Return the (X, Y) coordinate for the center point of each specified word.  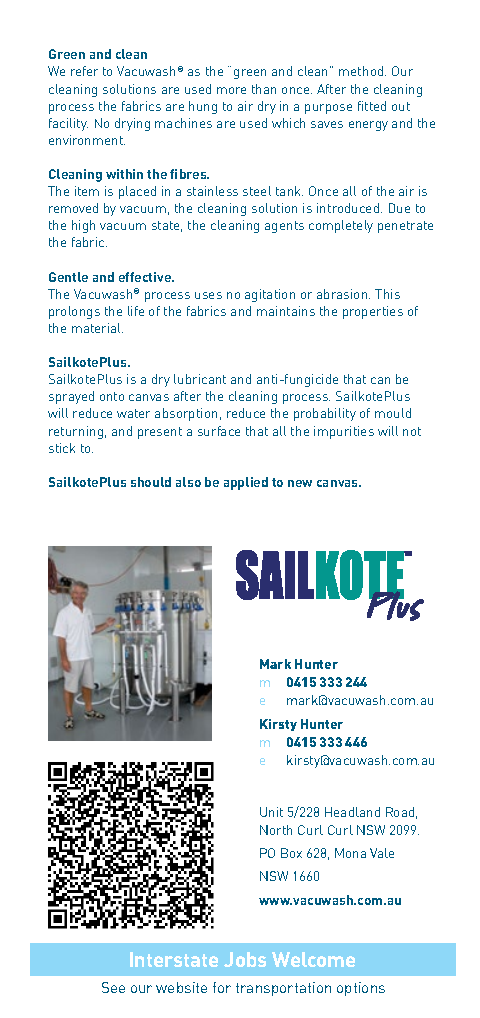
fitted (372, 106)
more (231, 90)
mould (393, 413)
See (113, 987)
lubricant (200, 379)
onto (112, 396)
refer (84, 71)
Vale (382, 853)
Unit (271, 812)
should (151, 482)
